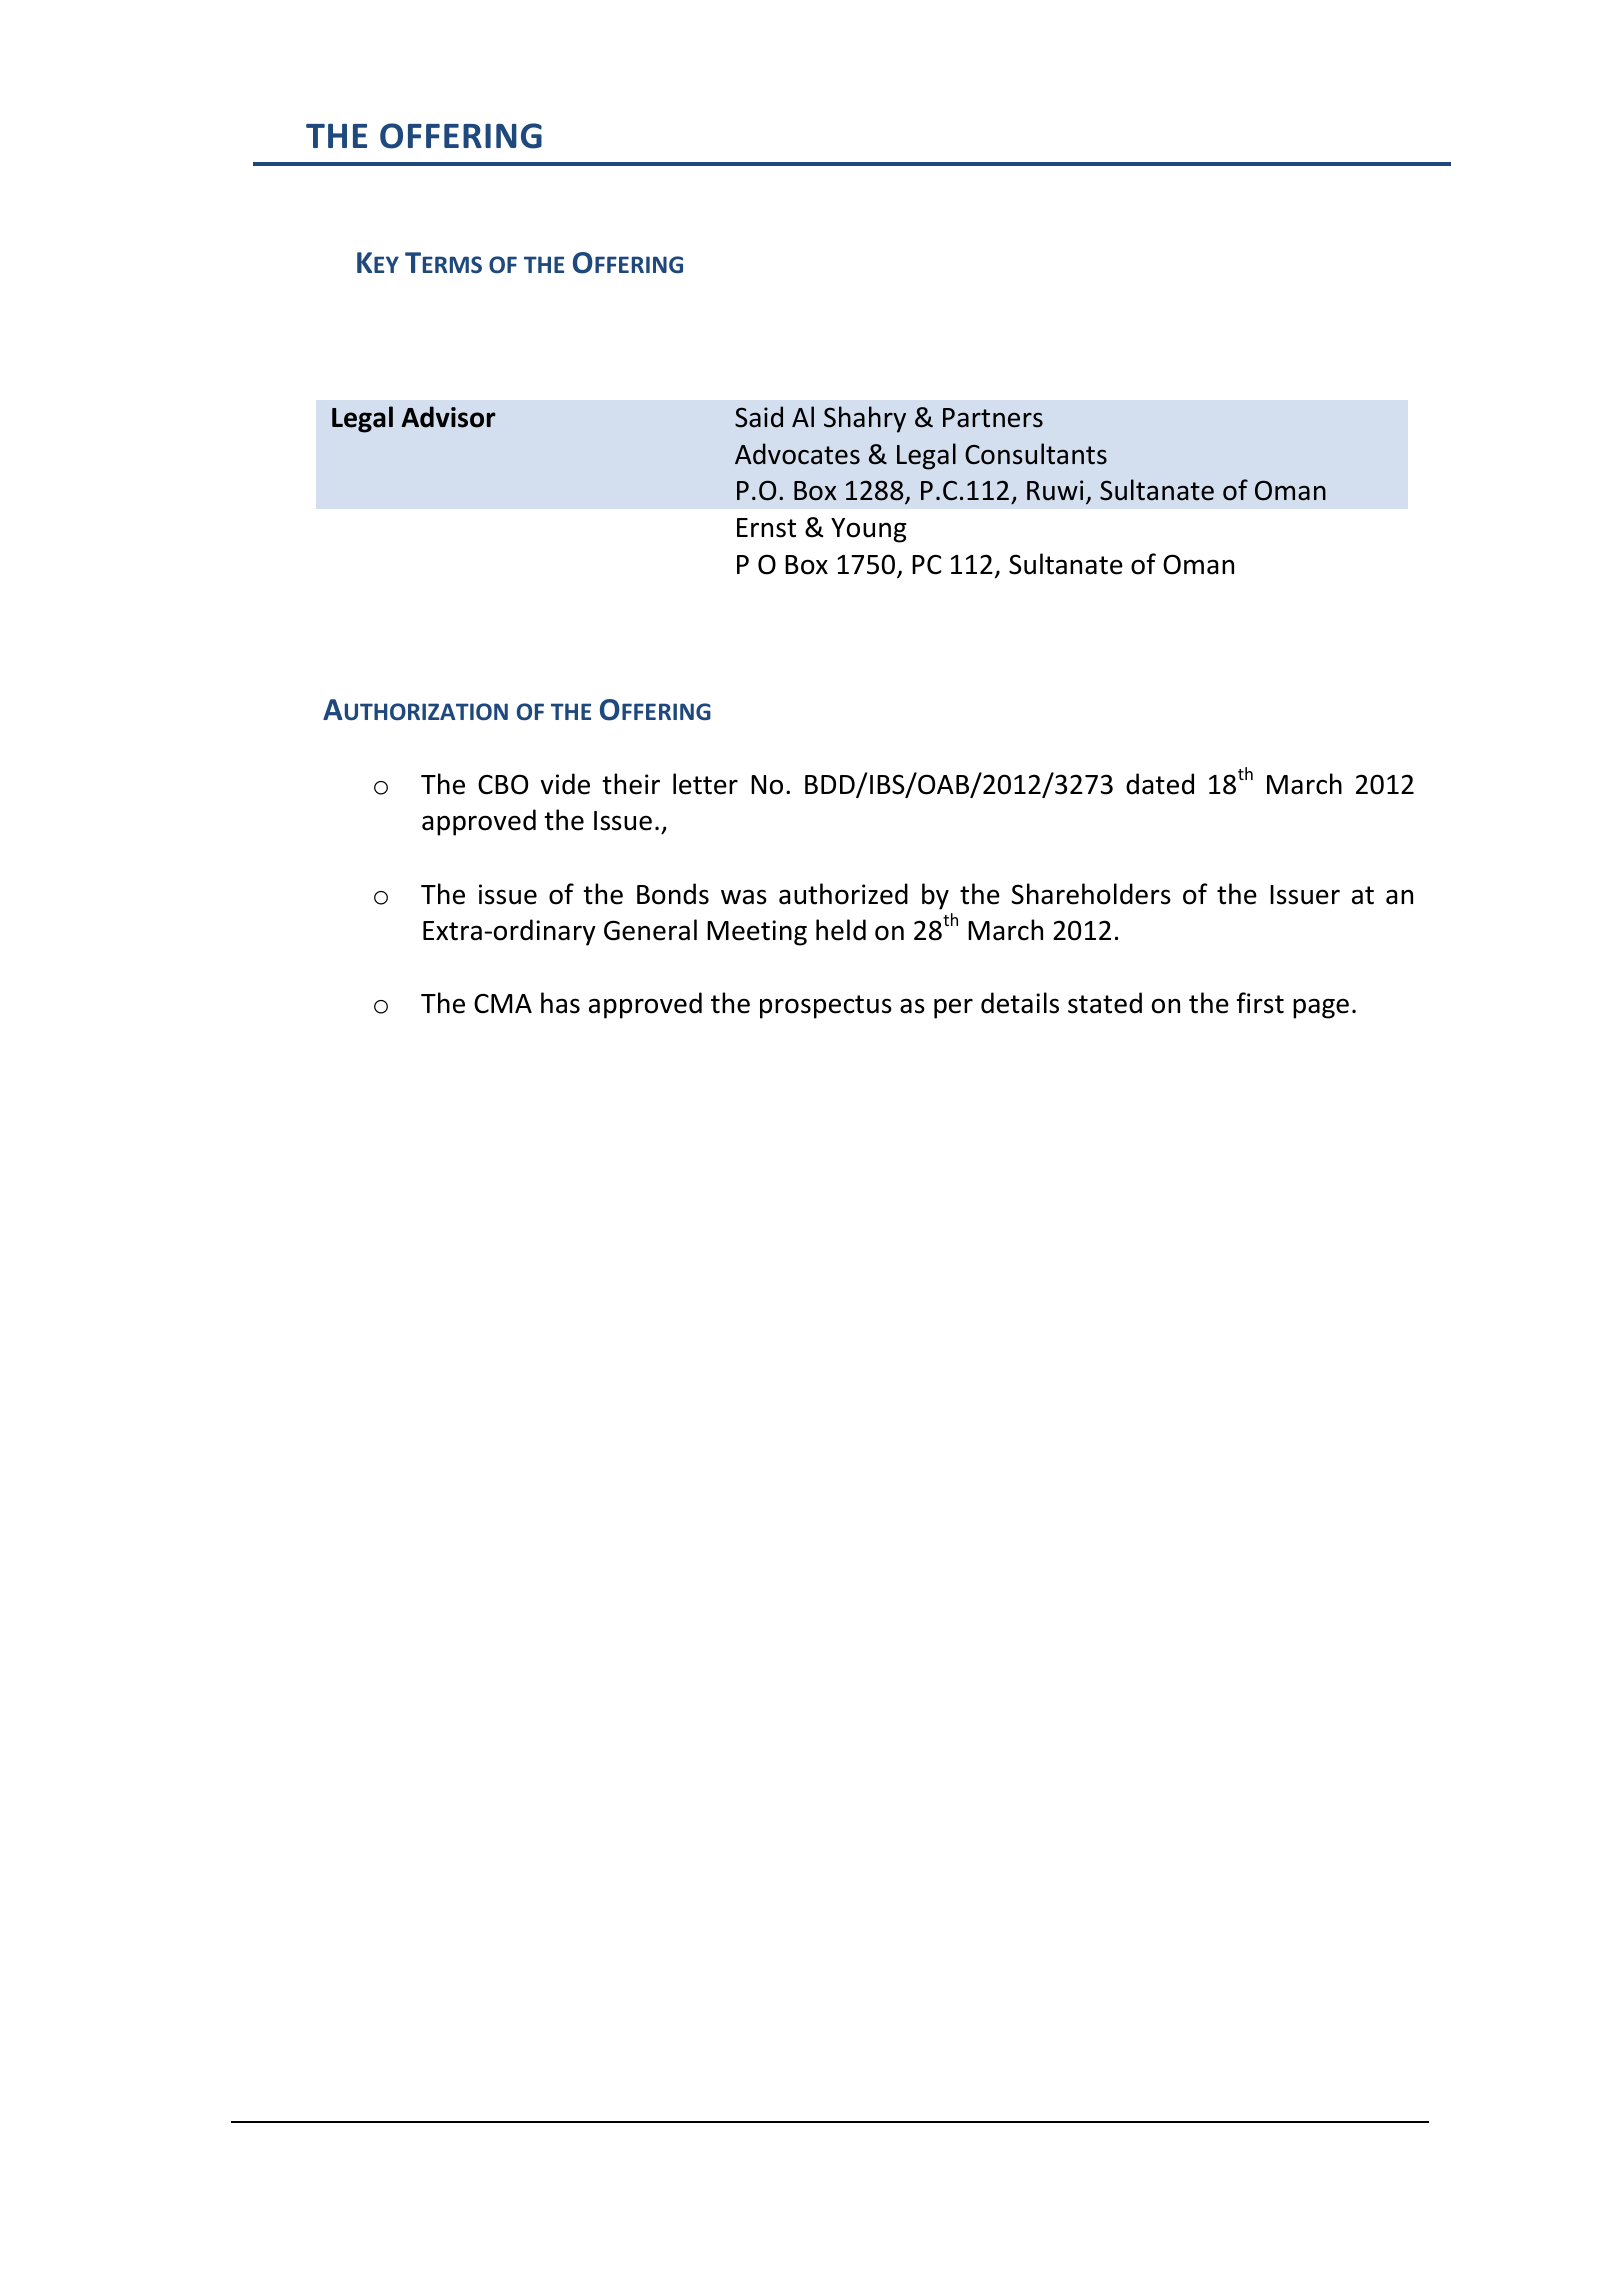 The width and height of the screenshot is (1621, 2291). I want to click on Advisor, so click(448, 417).
